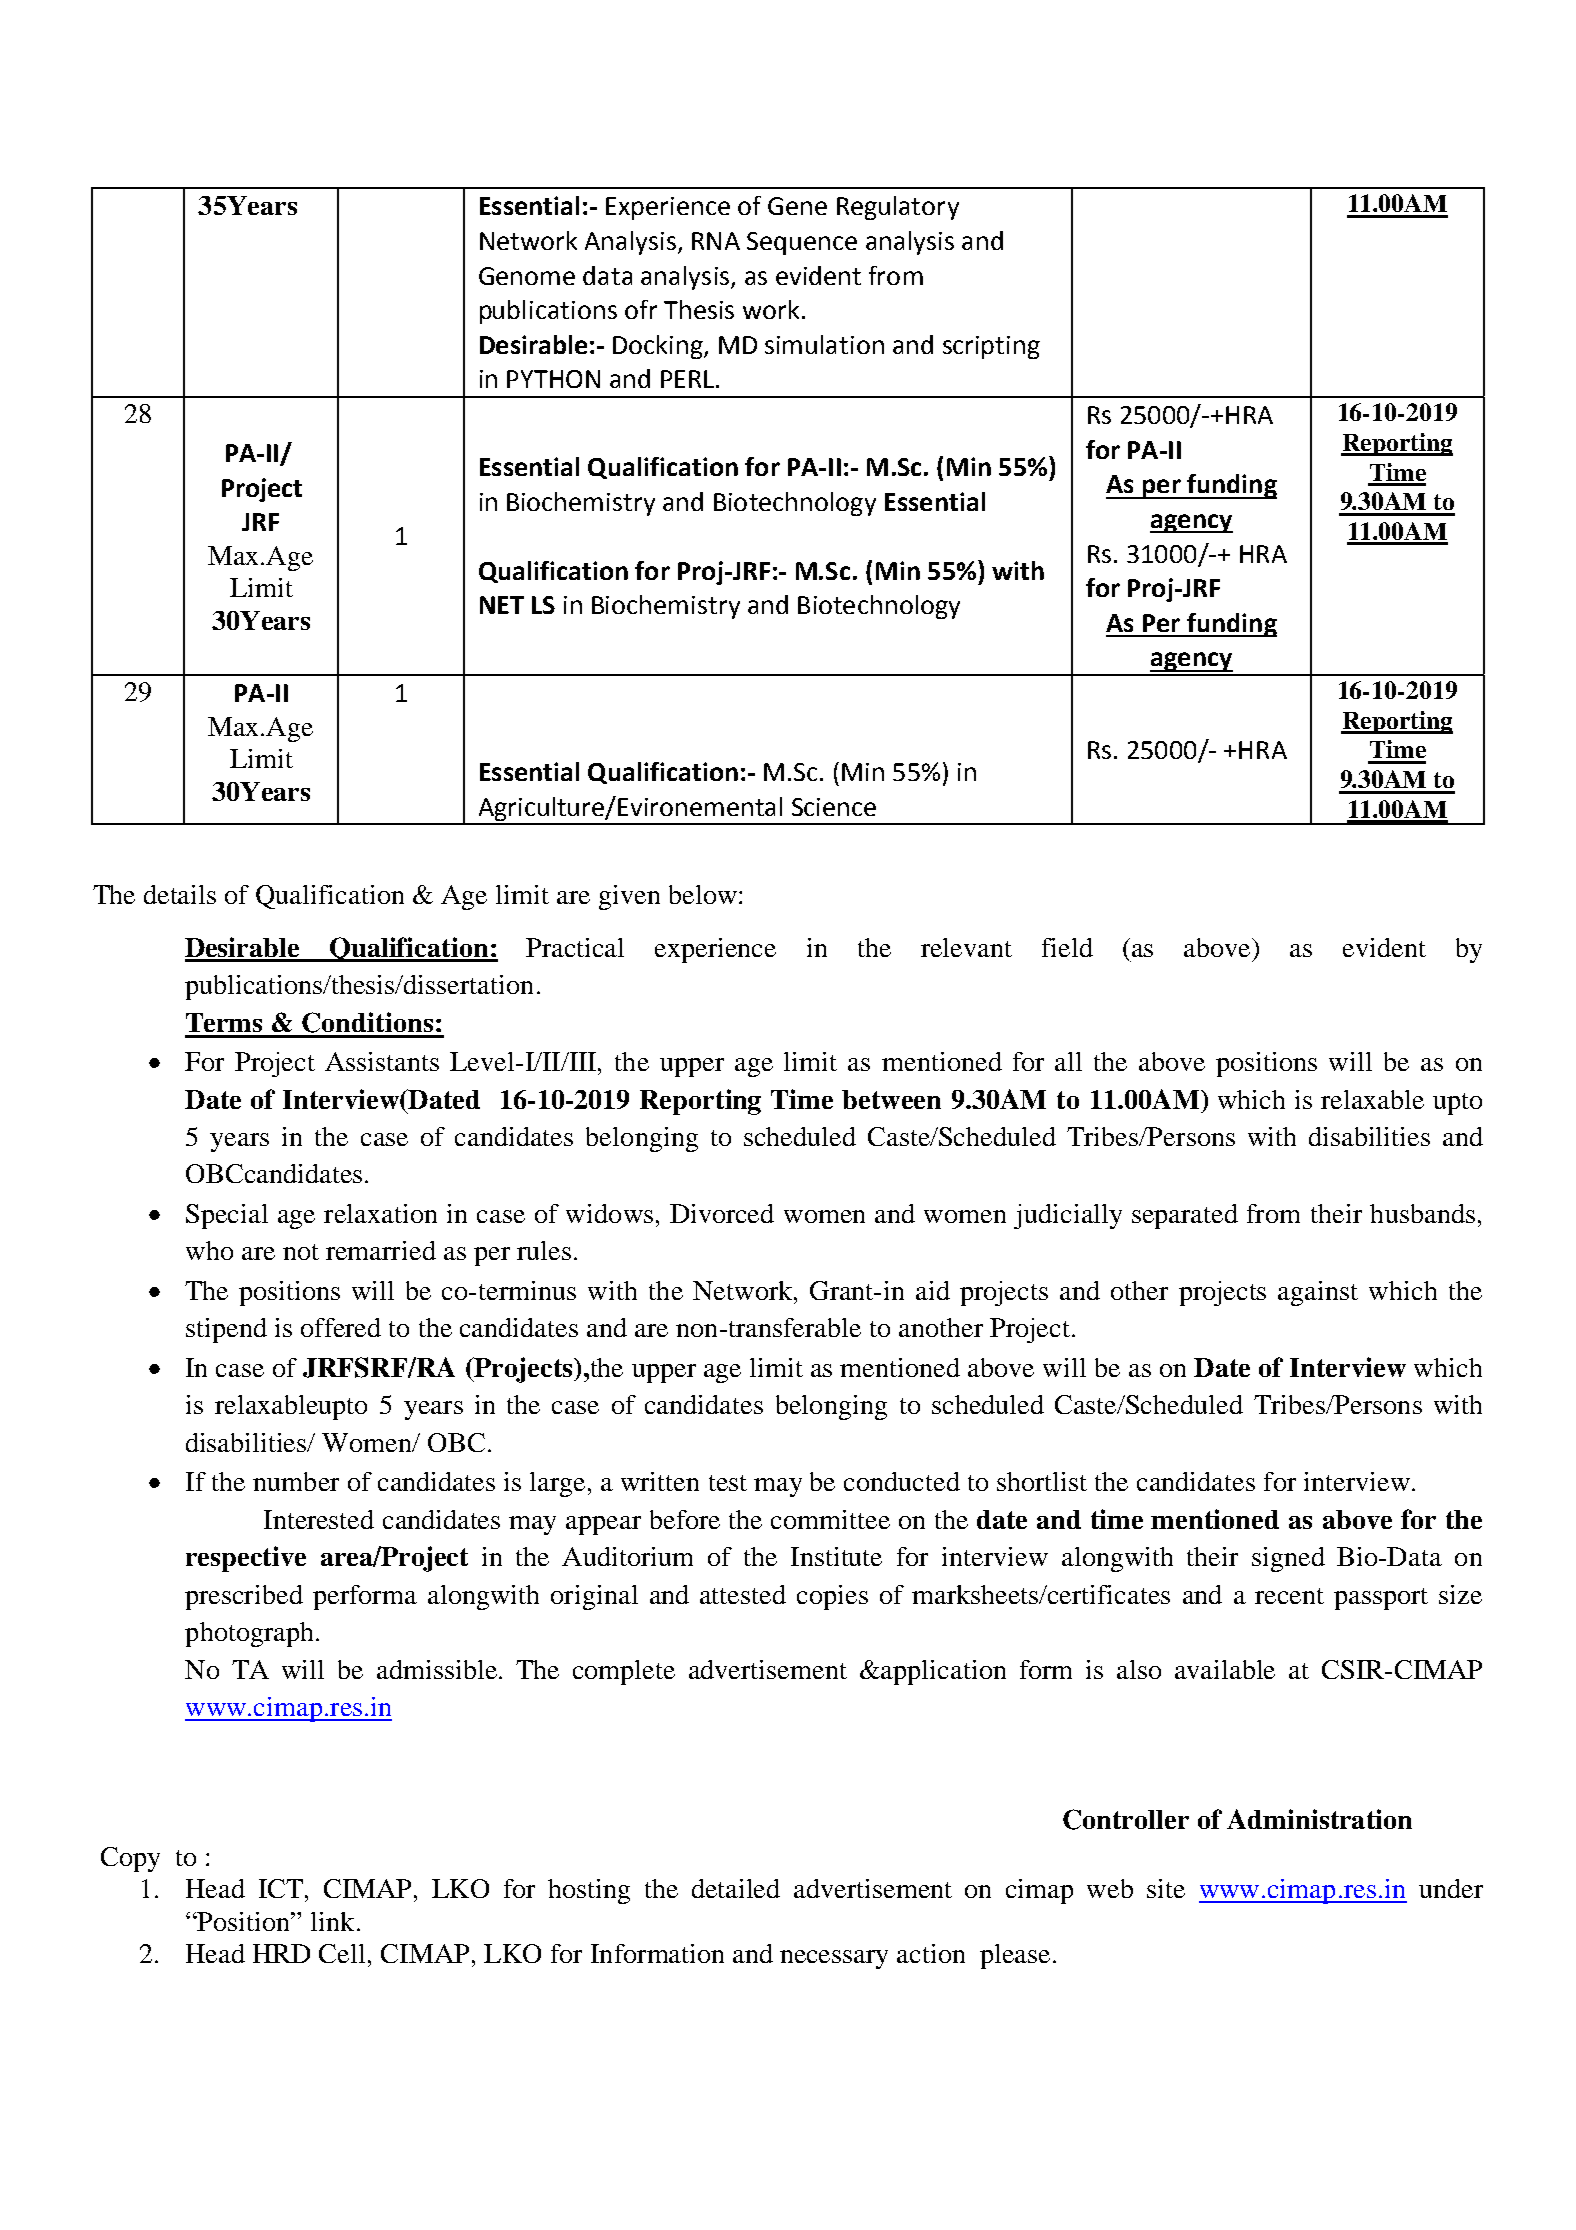  What do you see at coordinates (834, 807) in the screenshot?
I see `Science` at bounding box center [834, 807].
